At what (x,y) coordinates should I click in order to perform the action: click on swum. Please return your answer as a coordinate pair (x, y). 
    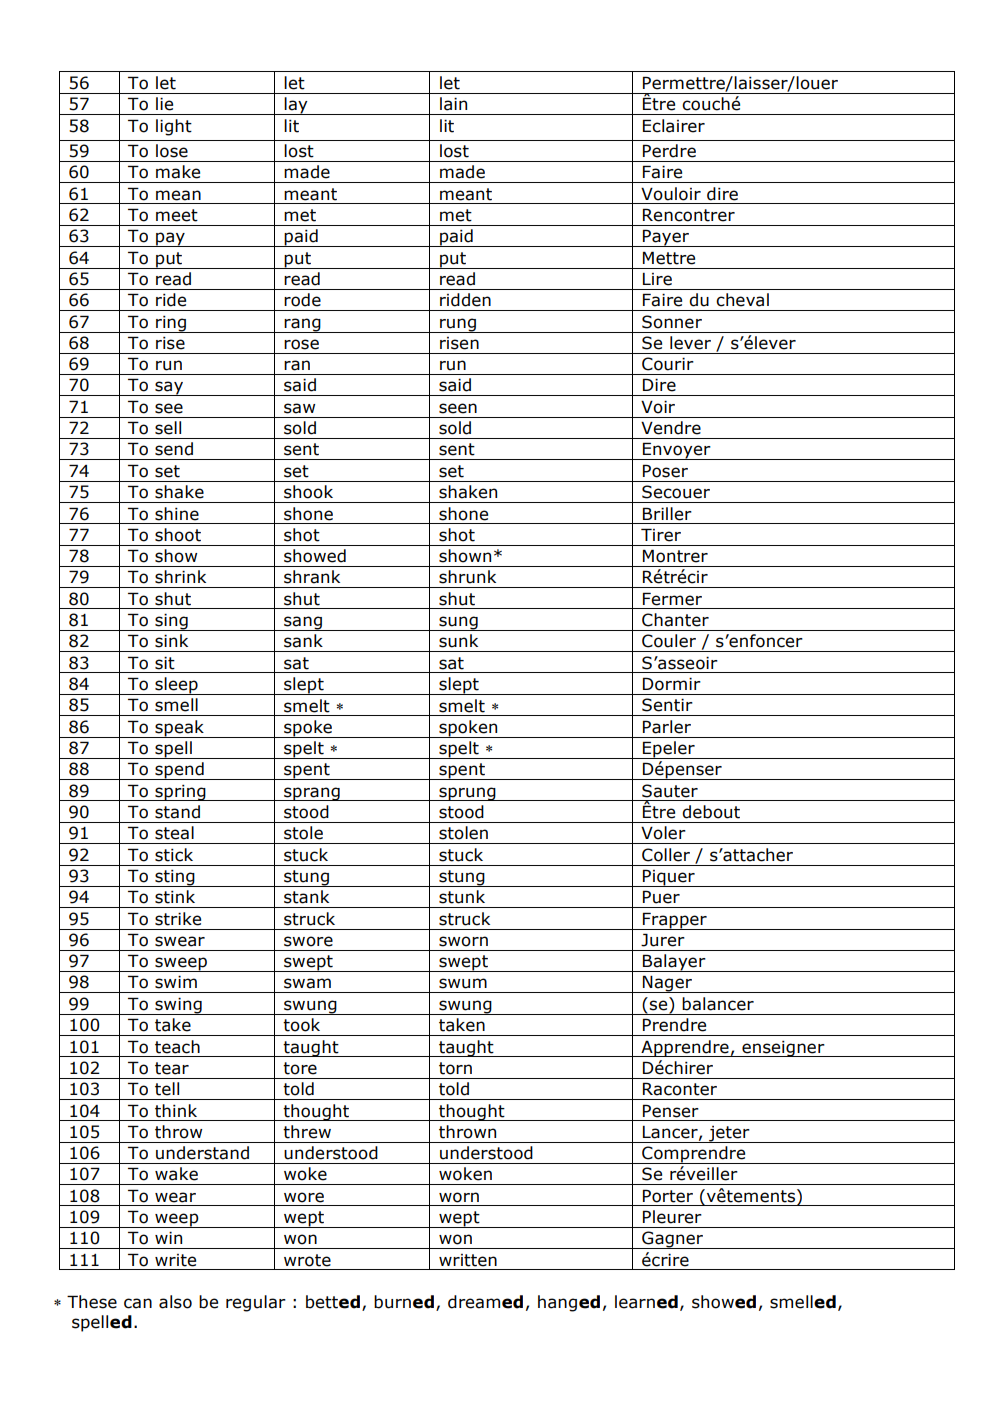
    Looking at the image, I should click on (463, 983).
